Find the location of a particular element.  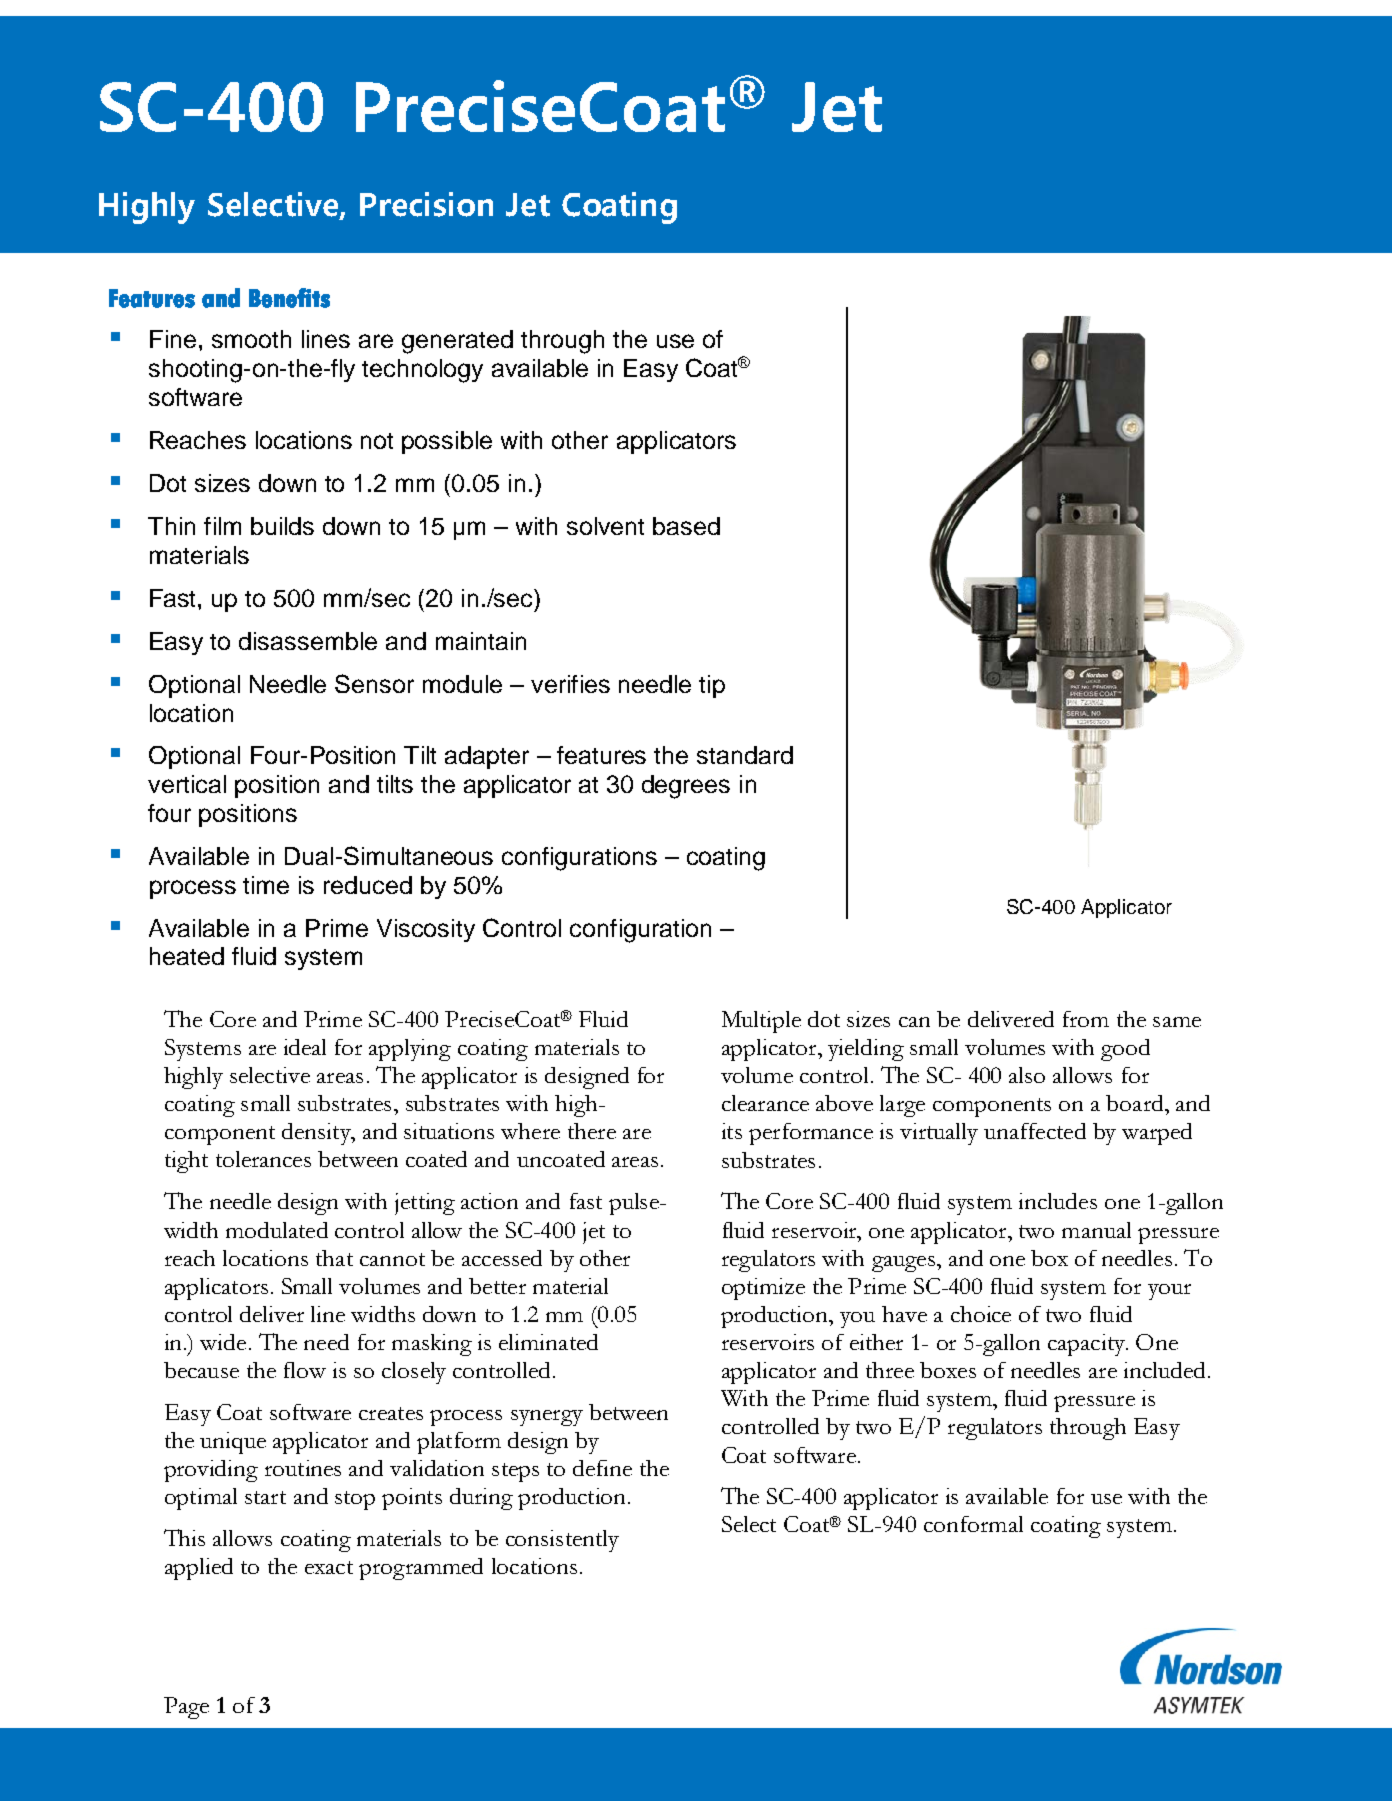

based is located at coordinates (686, 526).
